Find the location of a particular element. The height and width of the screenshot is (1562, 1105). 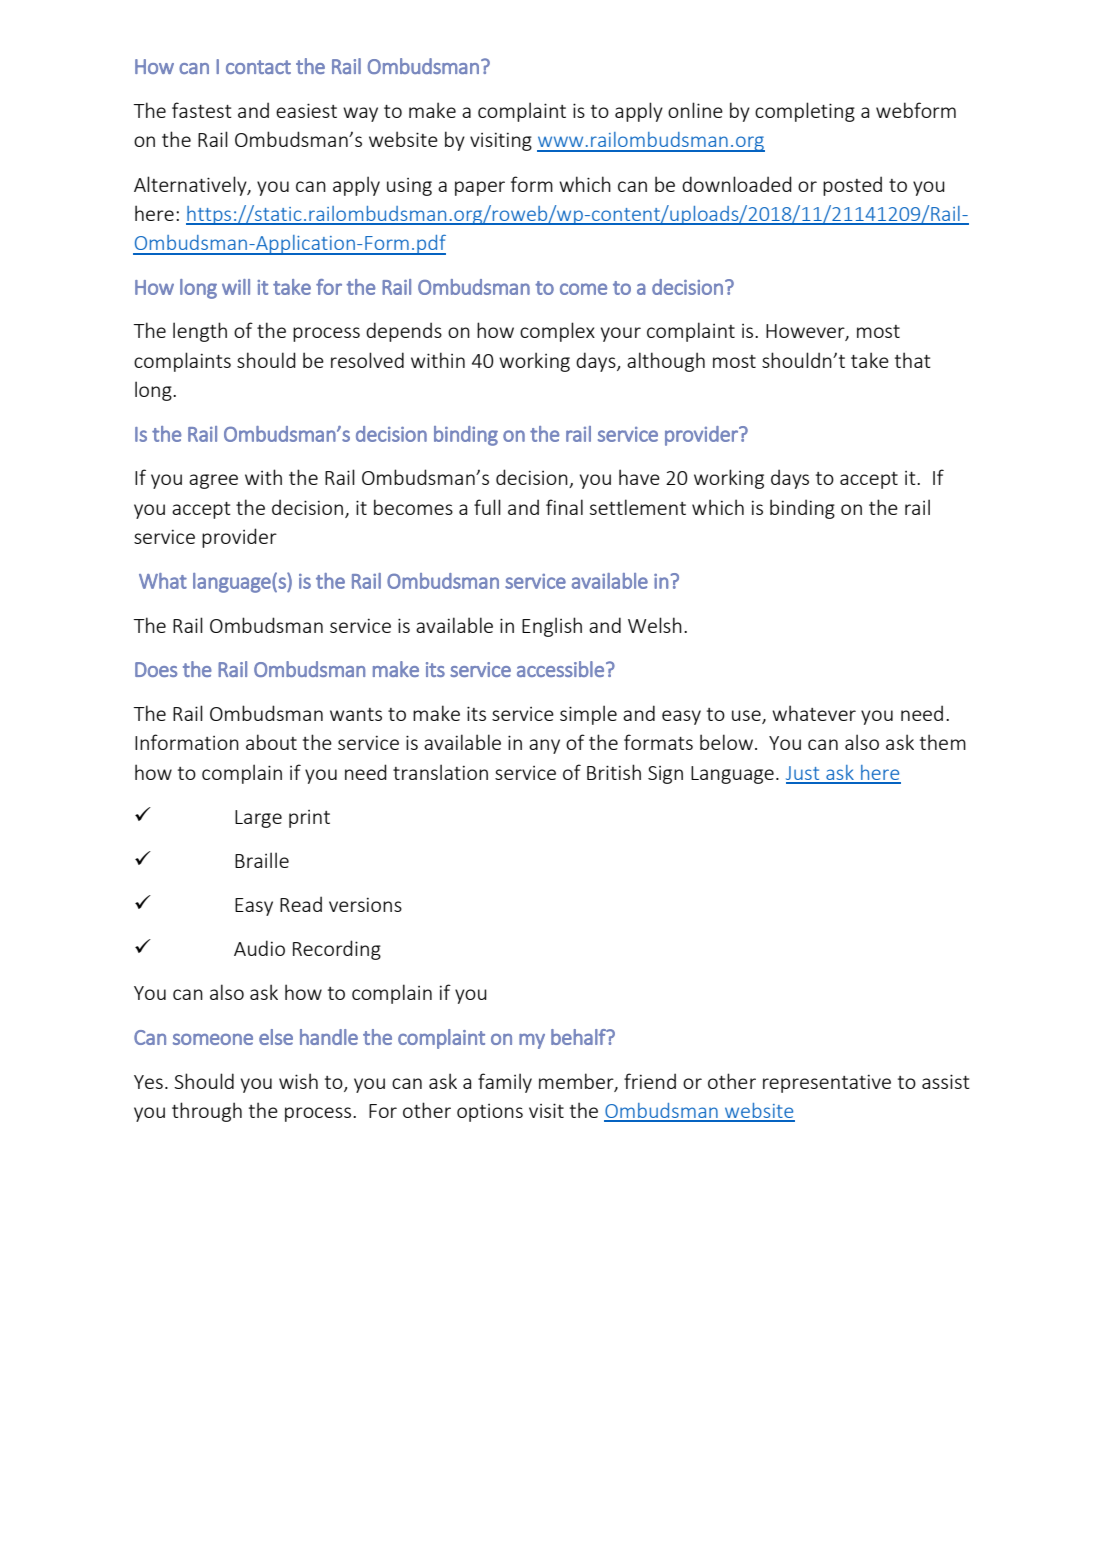

British is located at coordinates (614, 772).
